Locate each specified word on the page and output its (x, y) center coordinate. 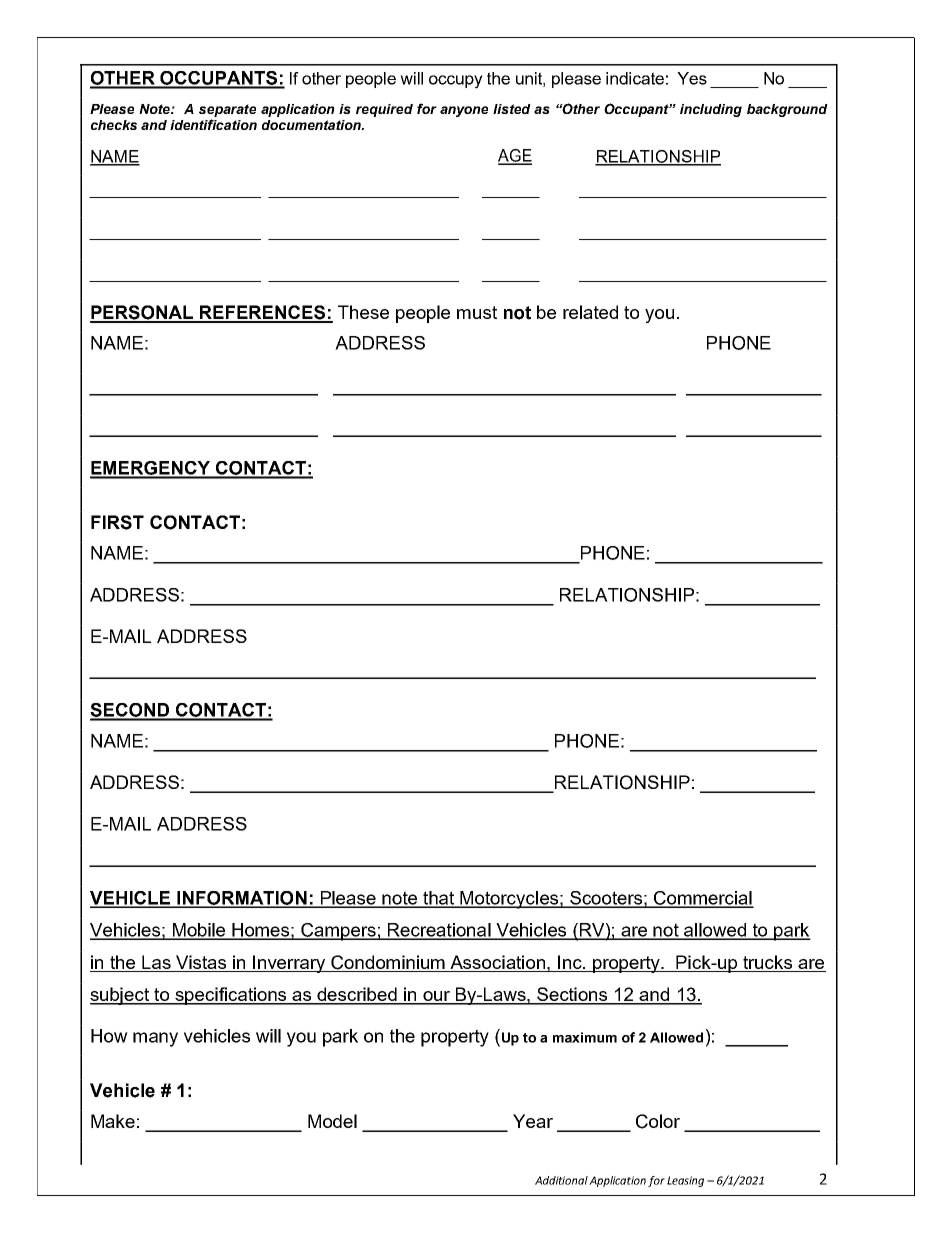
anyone (464, 111)
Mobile (199, 931)
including (711, 110)
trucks (768, 963)
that (439, 899)
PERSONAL (143, 313)
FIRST (117, 522)
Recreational (439, 931)
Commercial (703, 899)
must (477, 312)
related (590, 312)
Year (533, 1121)
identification (213, 124)
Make (113, 1121)
